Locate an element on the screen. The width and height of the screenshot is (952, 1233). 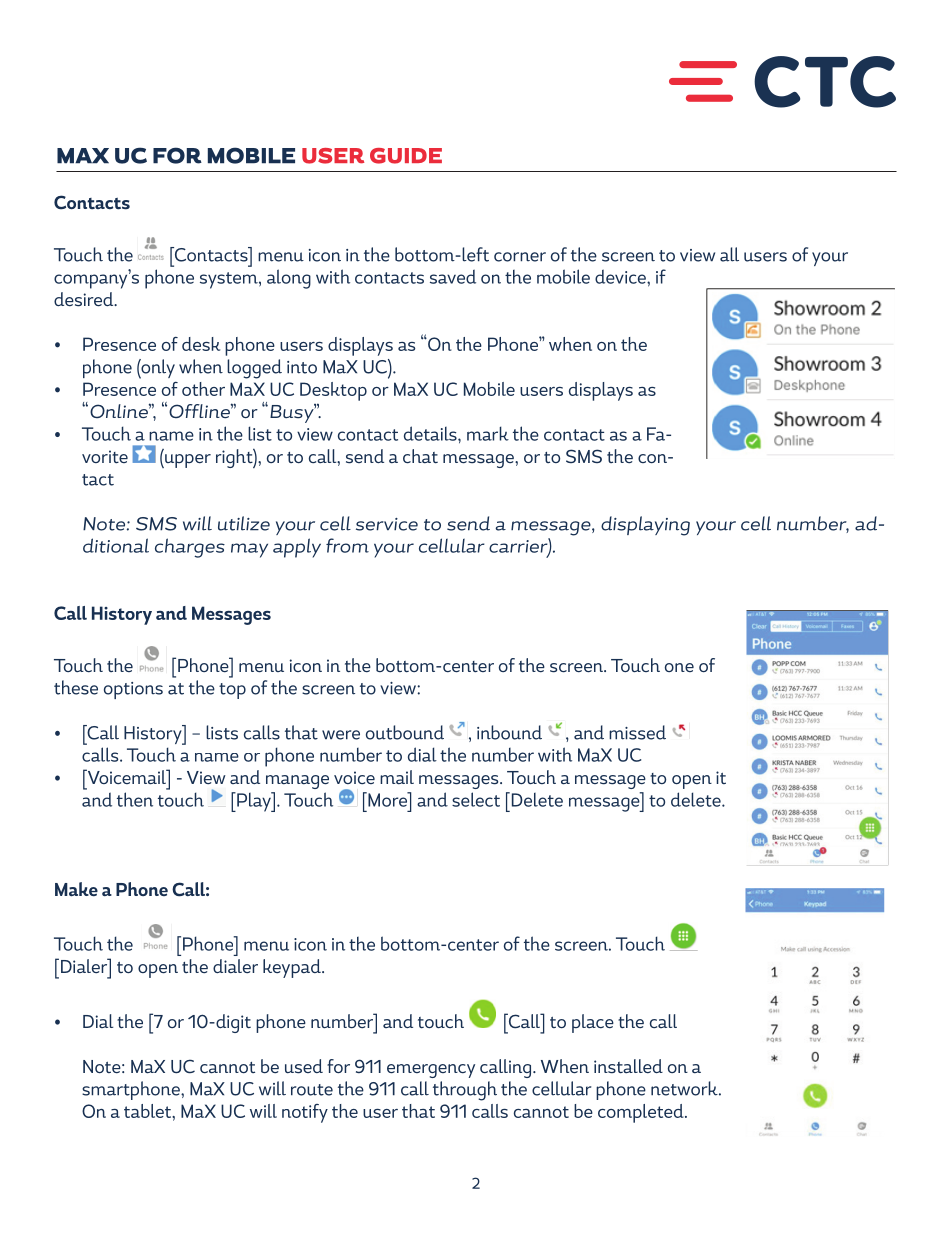
desired is located at coordinates (85, 299).
